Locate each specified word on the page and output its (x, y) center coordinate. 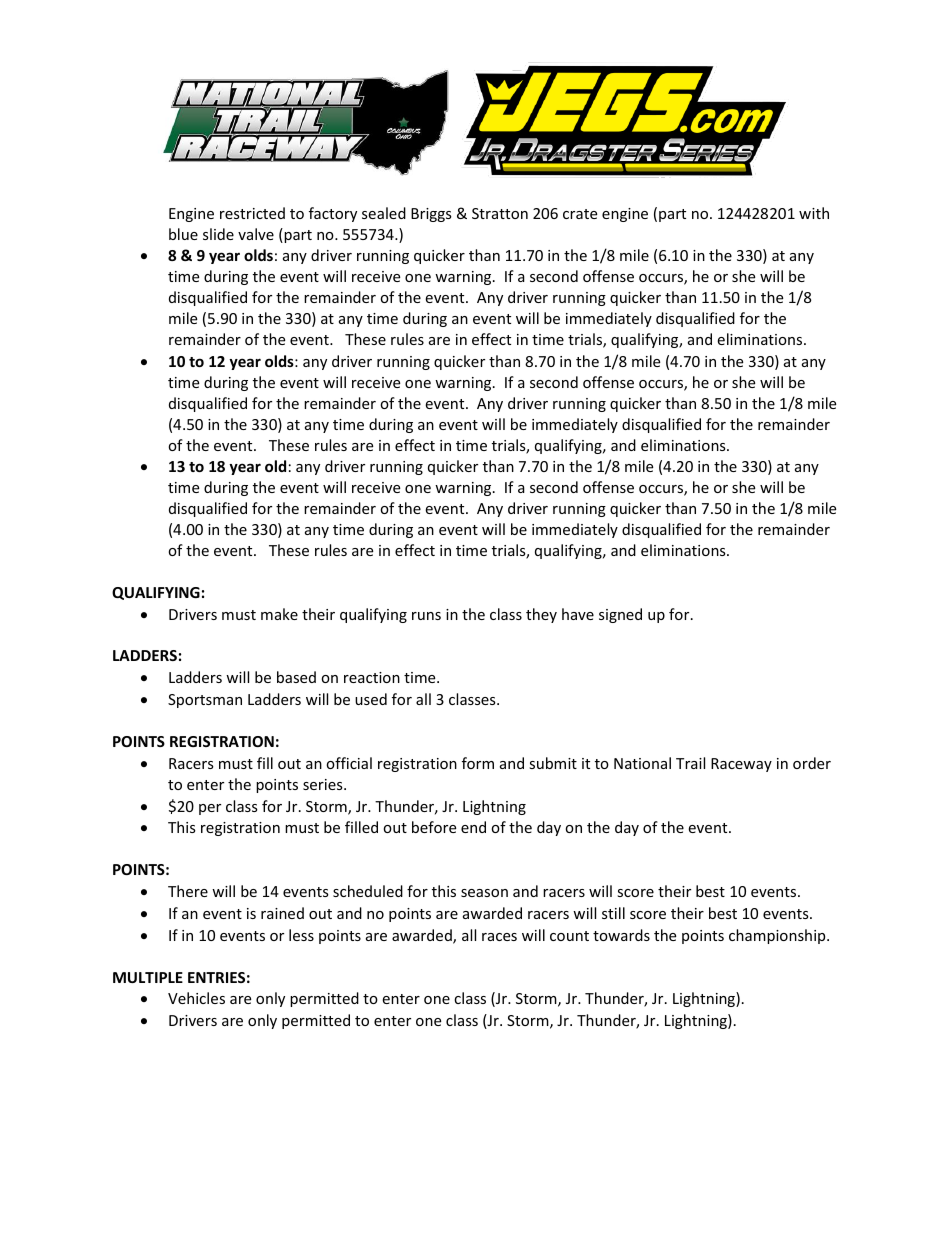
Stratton (500, 213)
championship (778, 936)
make (279, 614)
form (478, 763)
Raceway (741, 765)
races (499, 937)
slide (218, 234)
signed (620, 615)
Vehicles (196, 998)
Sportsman (205, 701)
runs (426, 616)
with (814, 213)
